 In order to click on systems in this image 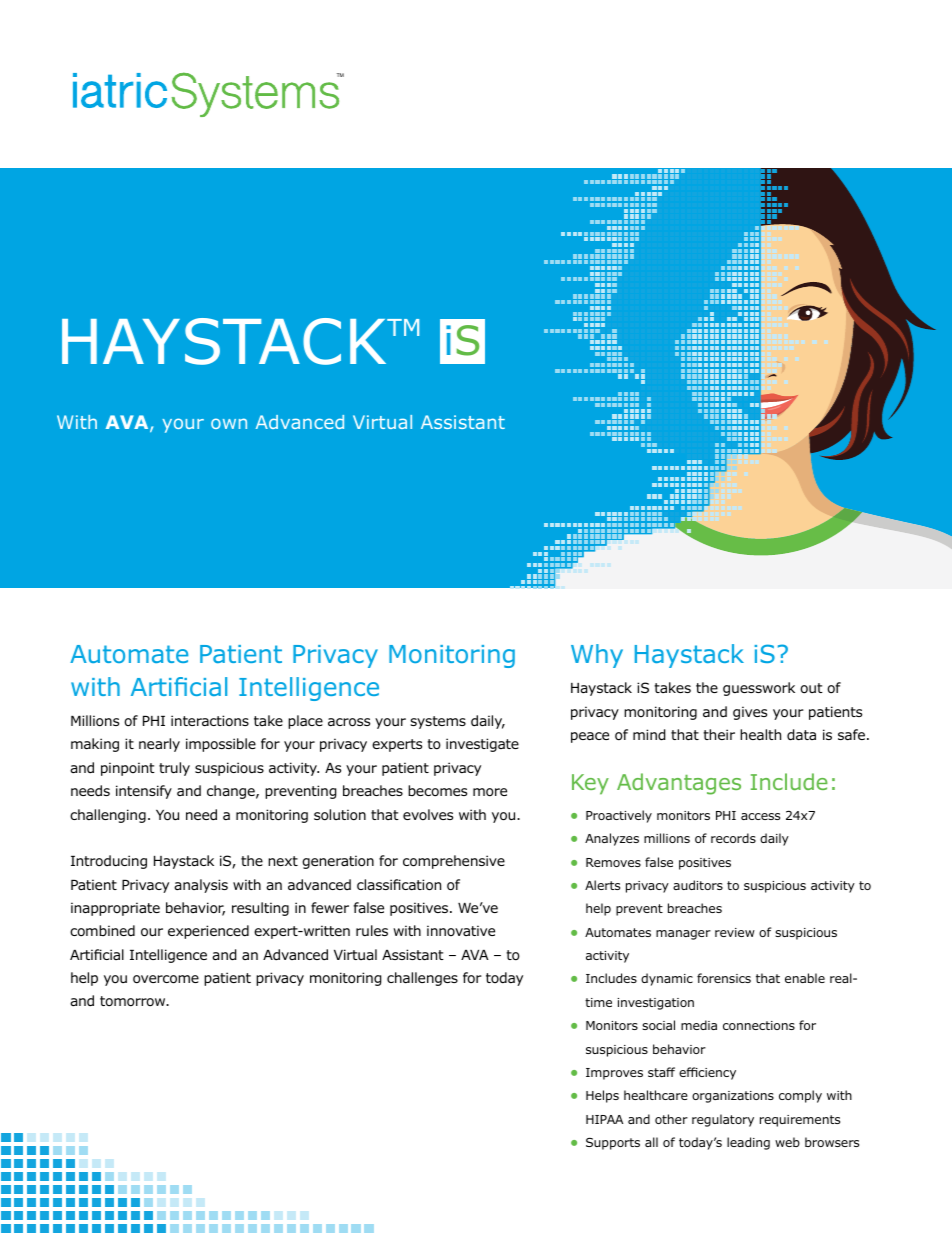, I will do `click(438, 722)`.
